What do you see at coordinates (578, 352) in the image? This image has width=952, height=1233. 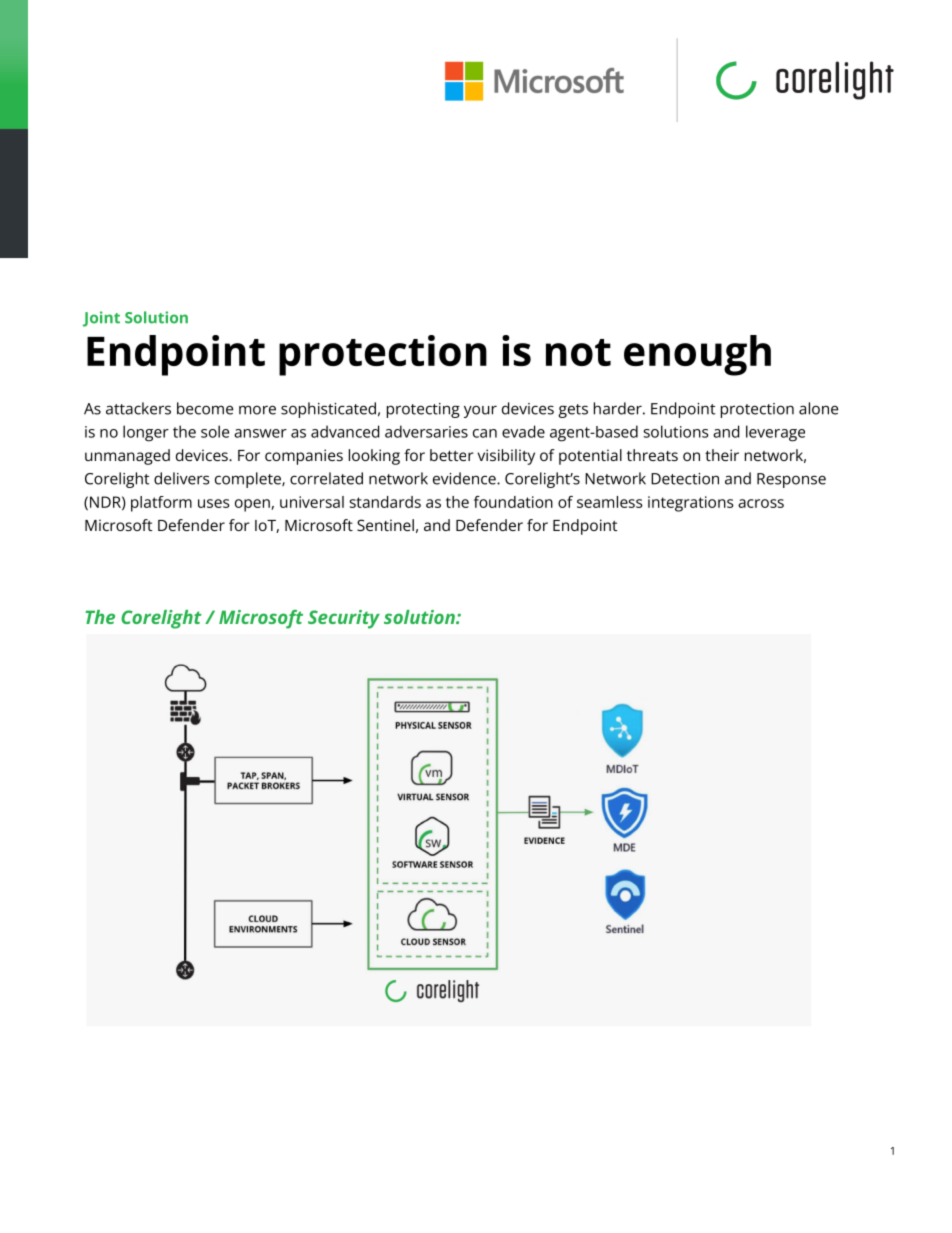 I see `not` at bounding box center [578, 352].
